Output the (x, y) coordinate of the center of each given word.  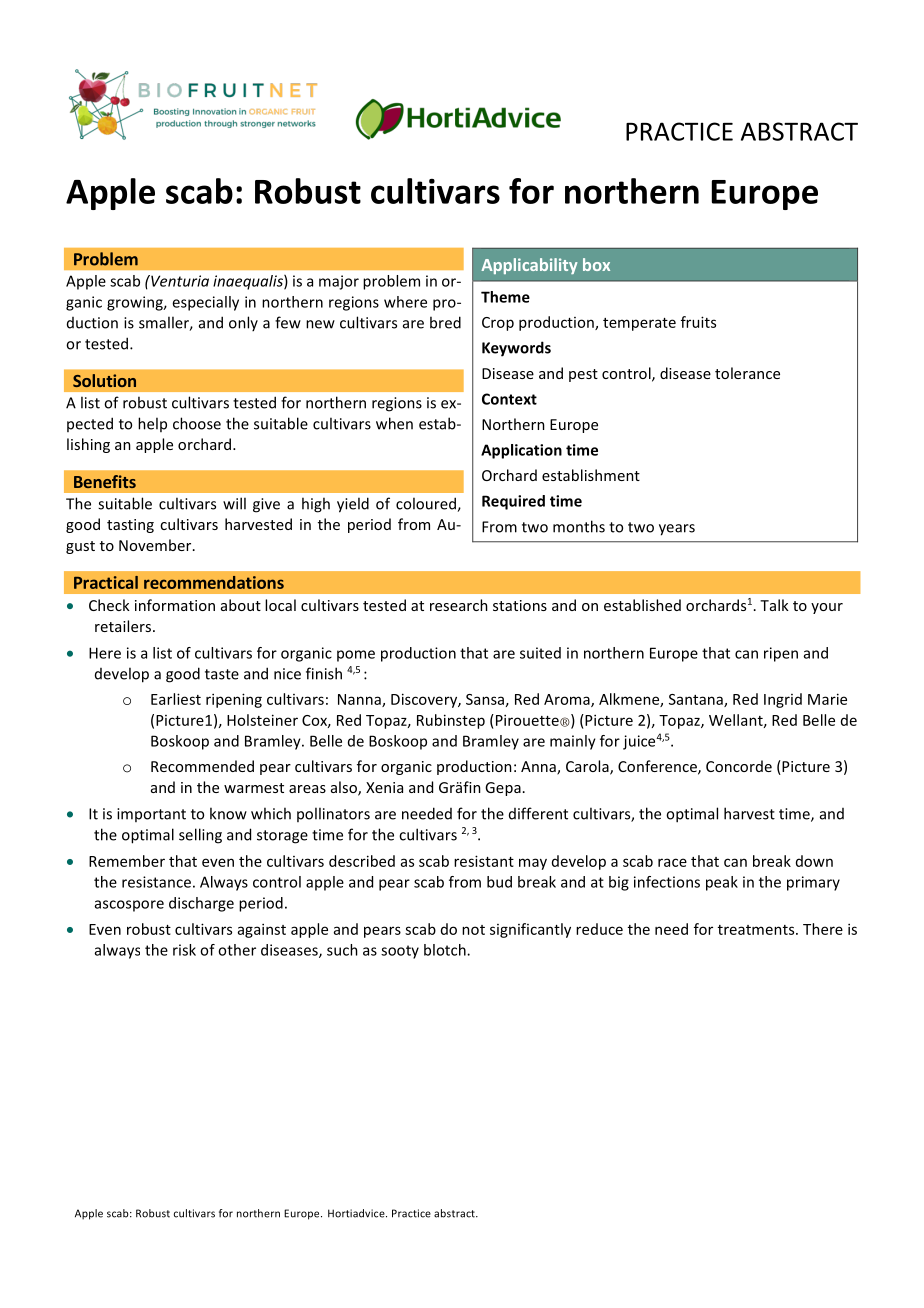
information (175, 605)
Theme (505, 297)
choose (197, 423)
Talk (774, 605)
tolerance (747, 373)
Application (521, 451)
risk (184, 950)
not (473, 930)
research (459, 605)
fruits (698, 322)
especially (205, 303)
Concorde (739, 766)
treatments (757, 930)
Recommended (202, 766)
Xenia (384, 787)
